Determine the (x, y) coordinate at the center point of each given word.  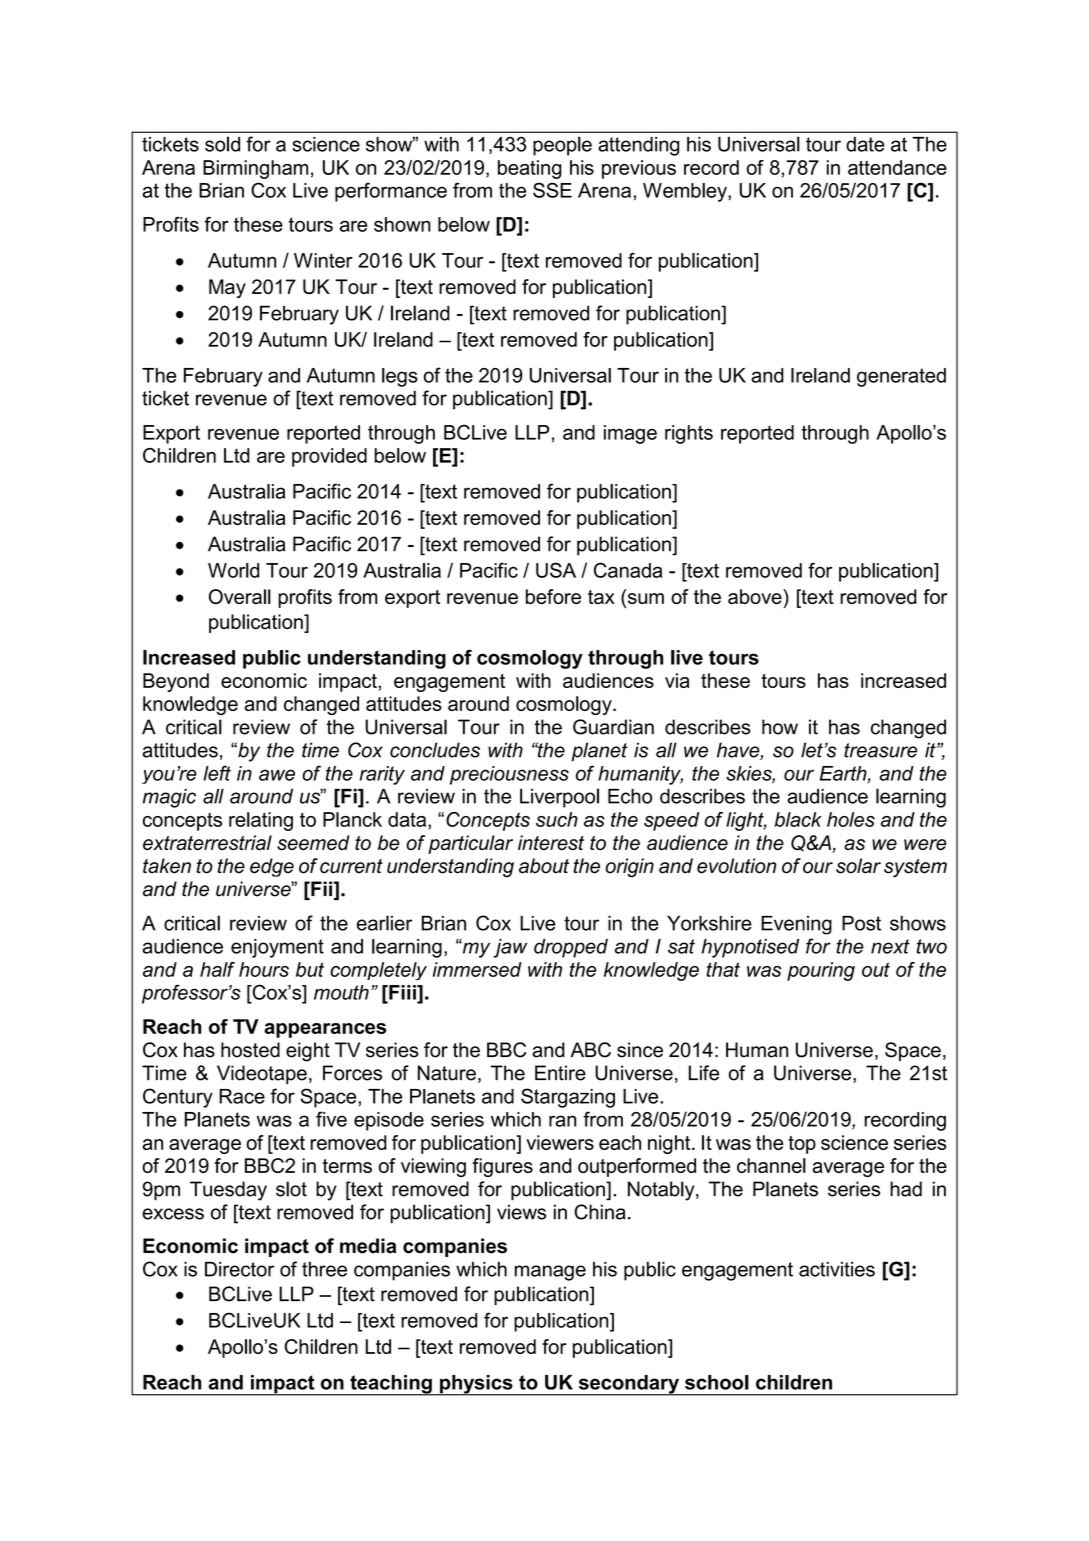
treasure (880, 750)
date (865, 144)
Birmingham (255, 169)
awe (277, 775)
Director (239, 1269)
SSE (552, 190)
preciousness (509, 775)
